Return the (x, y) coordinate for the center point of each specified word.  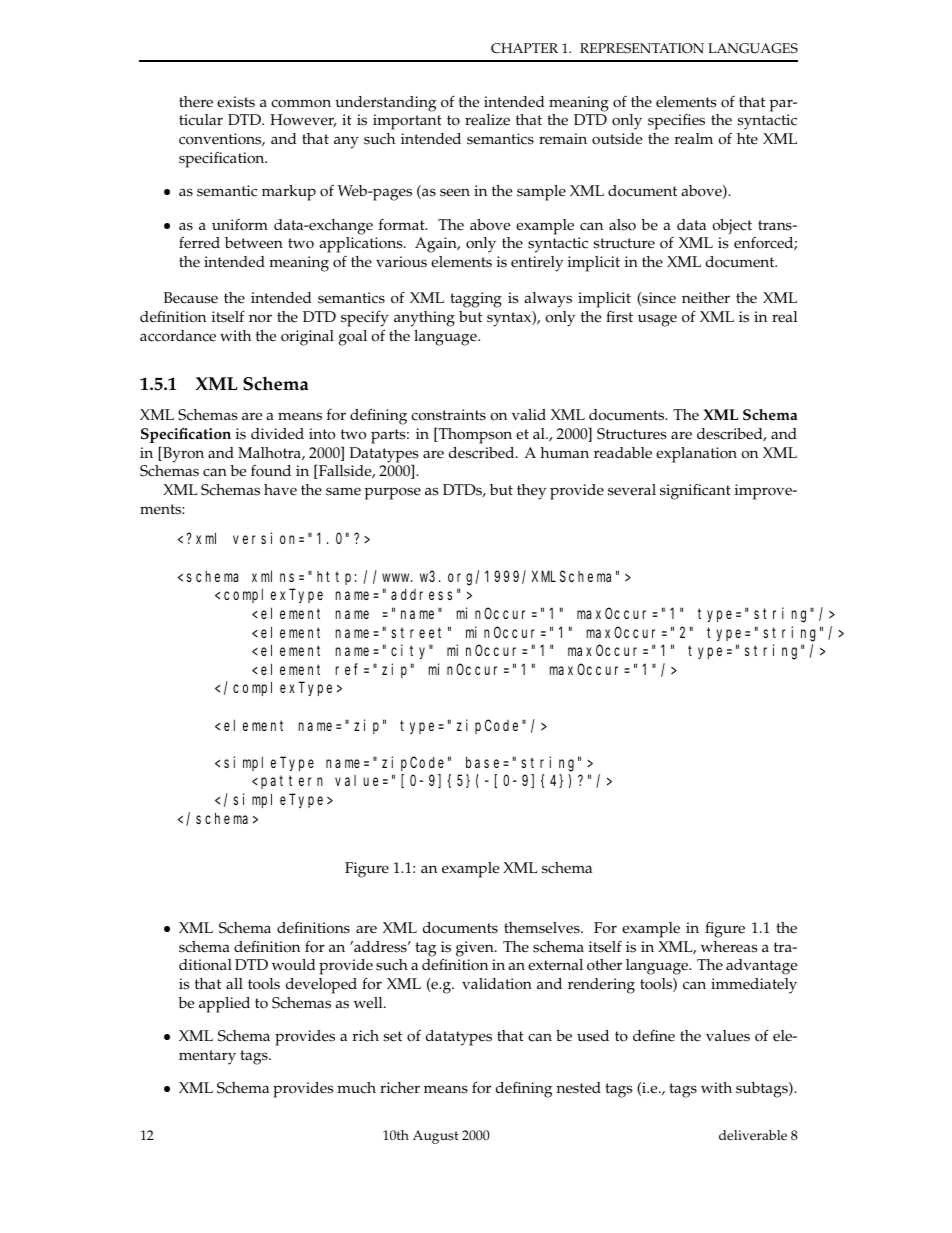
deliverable (753, 1135)
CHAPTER (524, 48)
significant (695, 492)
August (436, 1137)
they (531, 492)
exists (236, 102)
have (280, 490)
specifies (676, 121)
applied (224, 1005)
